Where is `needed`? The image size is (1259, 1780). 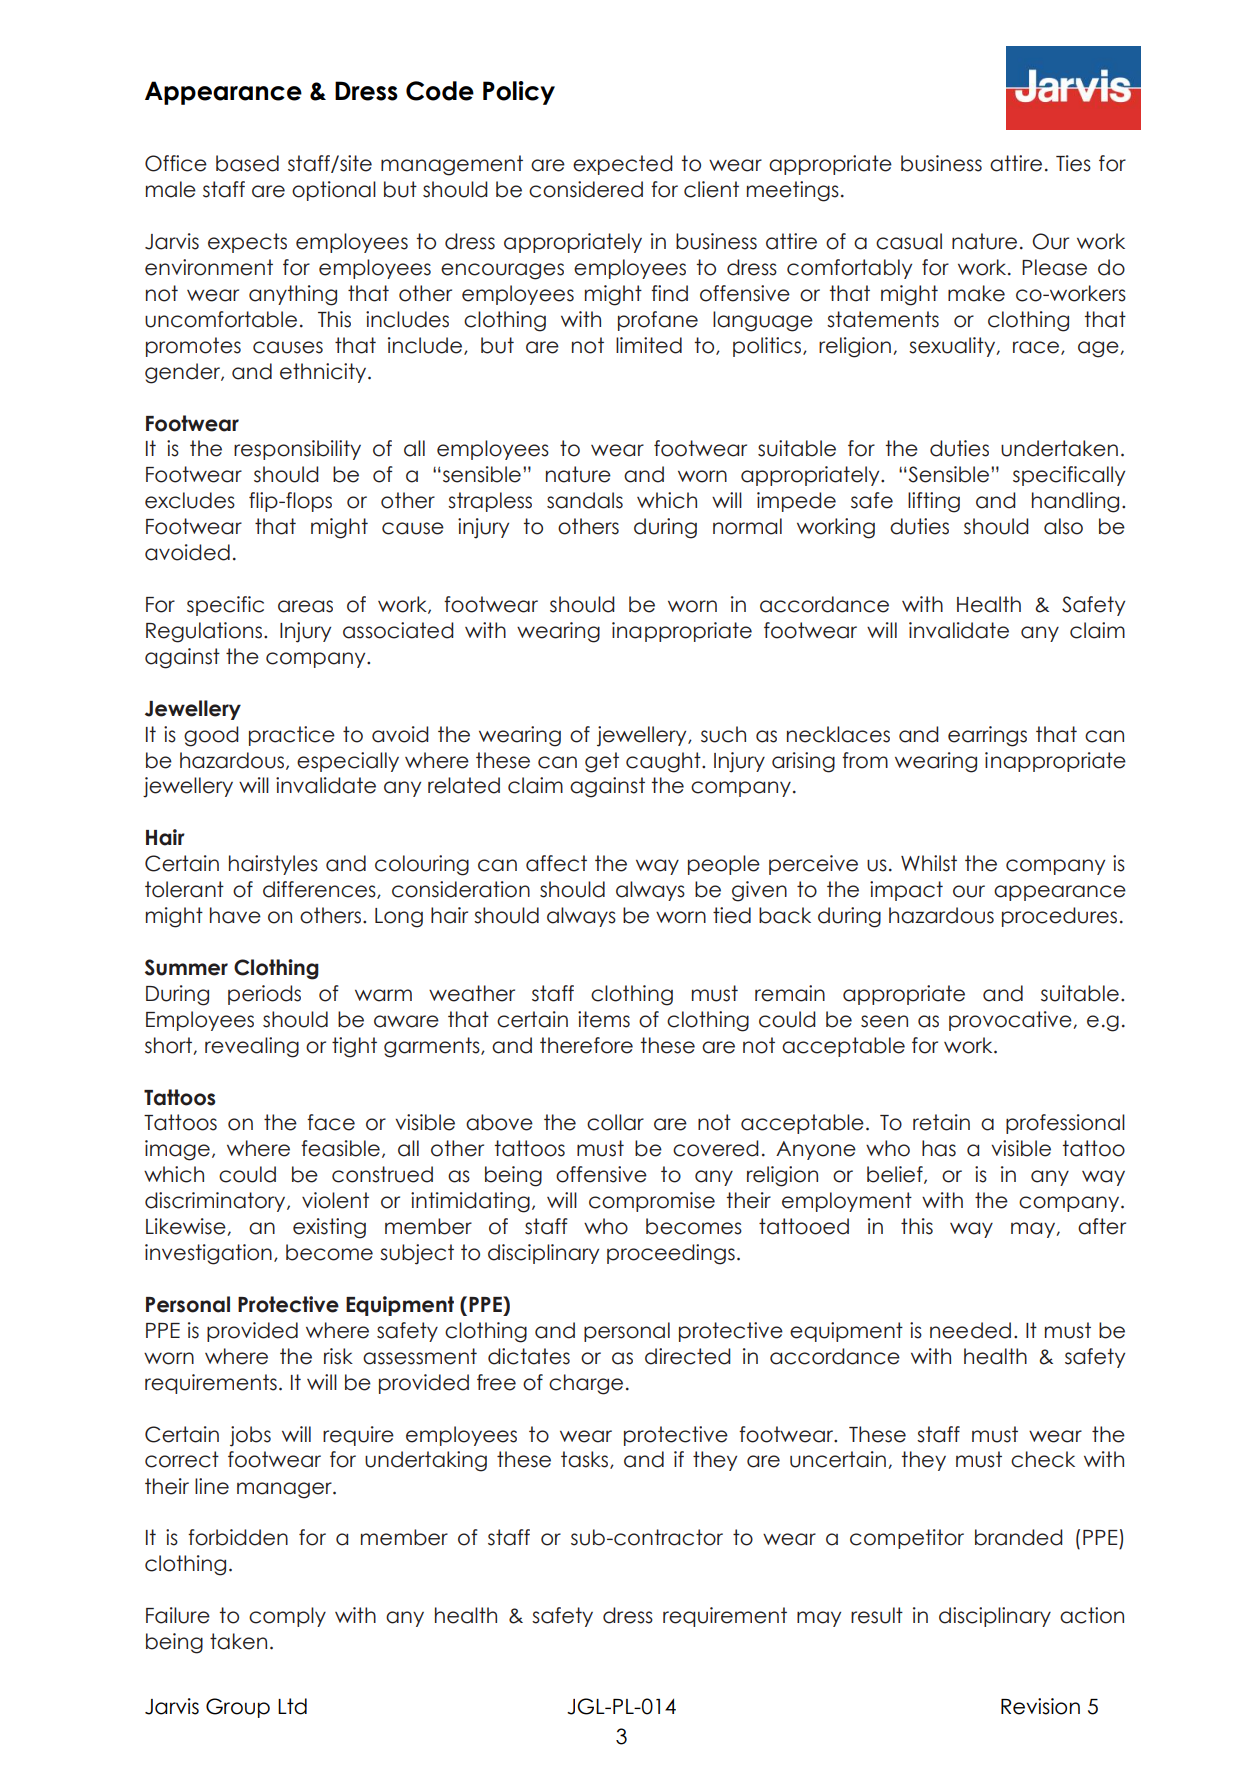 needed is located at coordinates (970, 1330).
